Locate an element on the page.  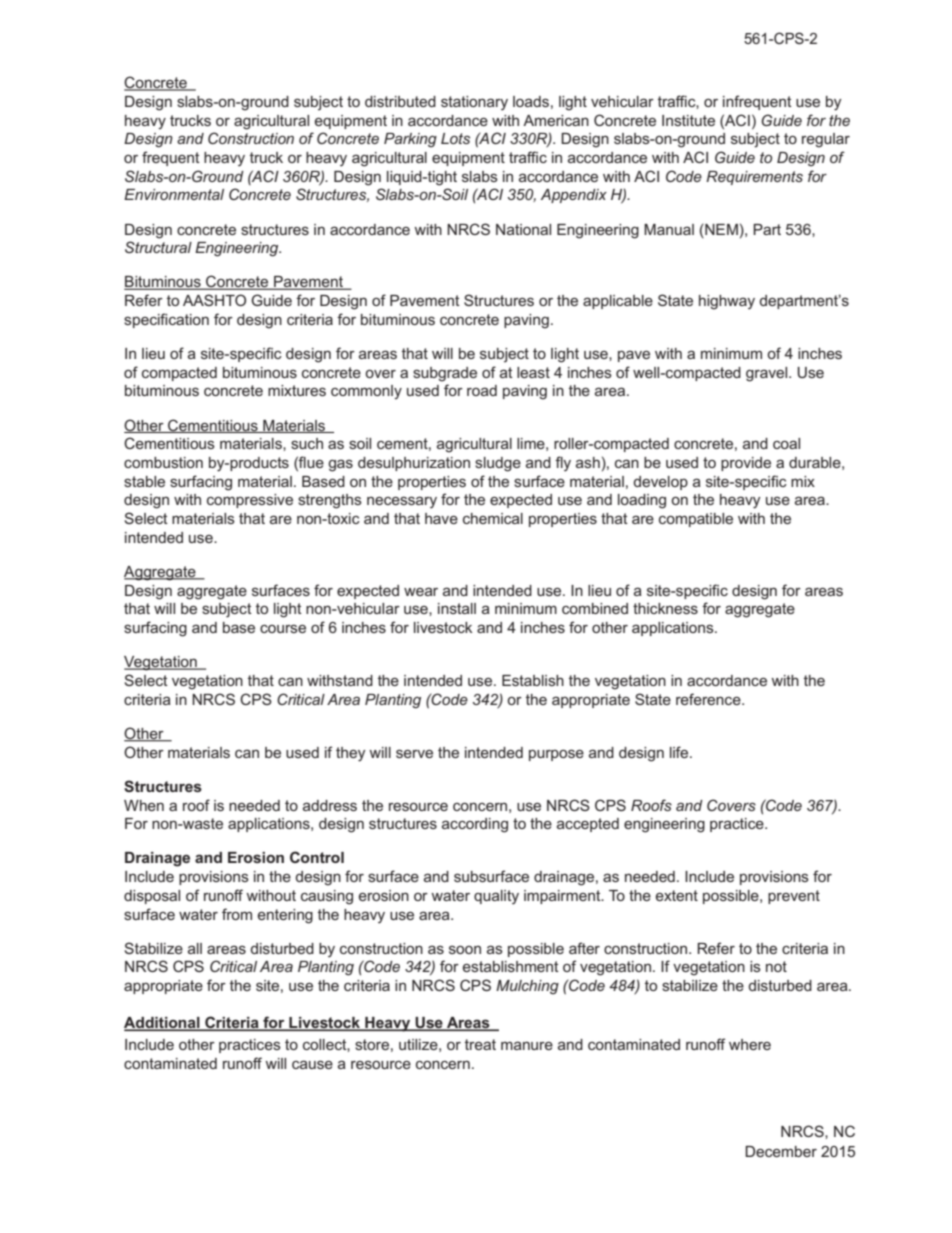
cause is located at coordinates (312, 1064).
